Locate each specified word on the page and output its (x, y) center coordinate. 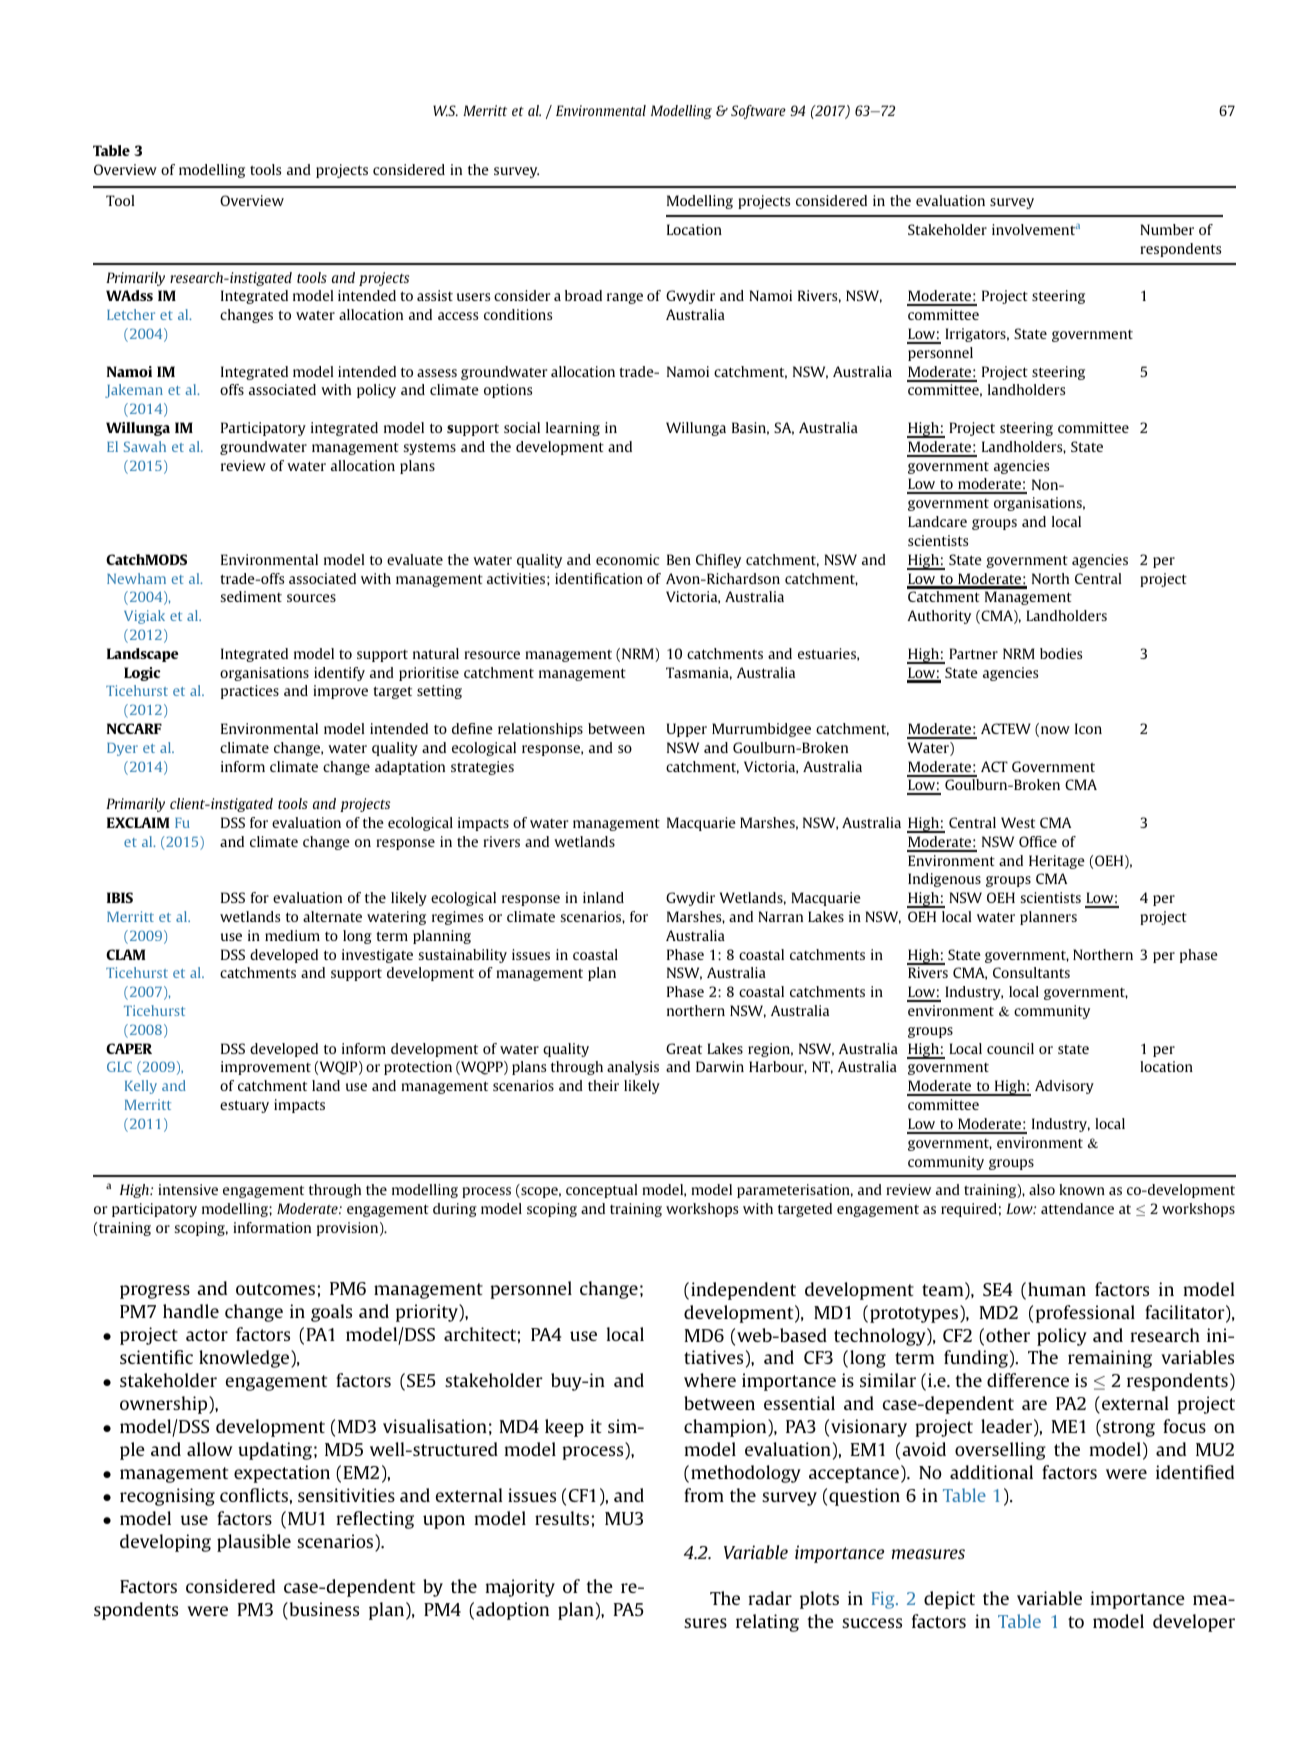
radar (770, 1598)
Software (758, 112)
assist (435, 295)
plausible (254, 1543)
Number (1167, 229)
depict (949, 1600)
